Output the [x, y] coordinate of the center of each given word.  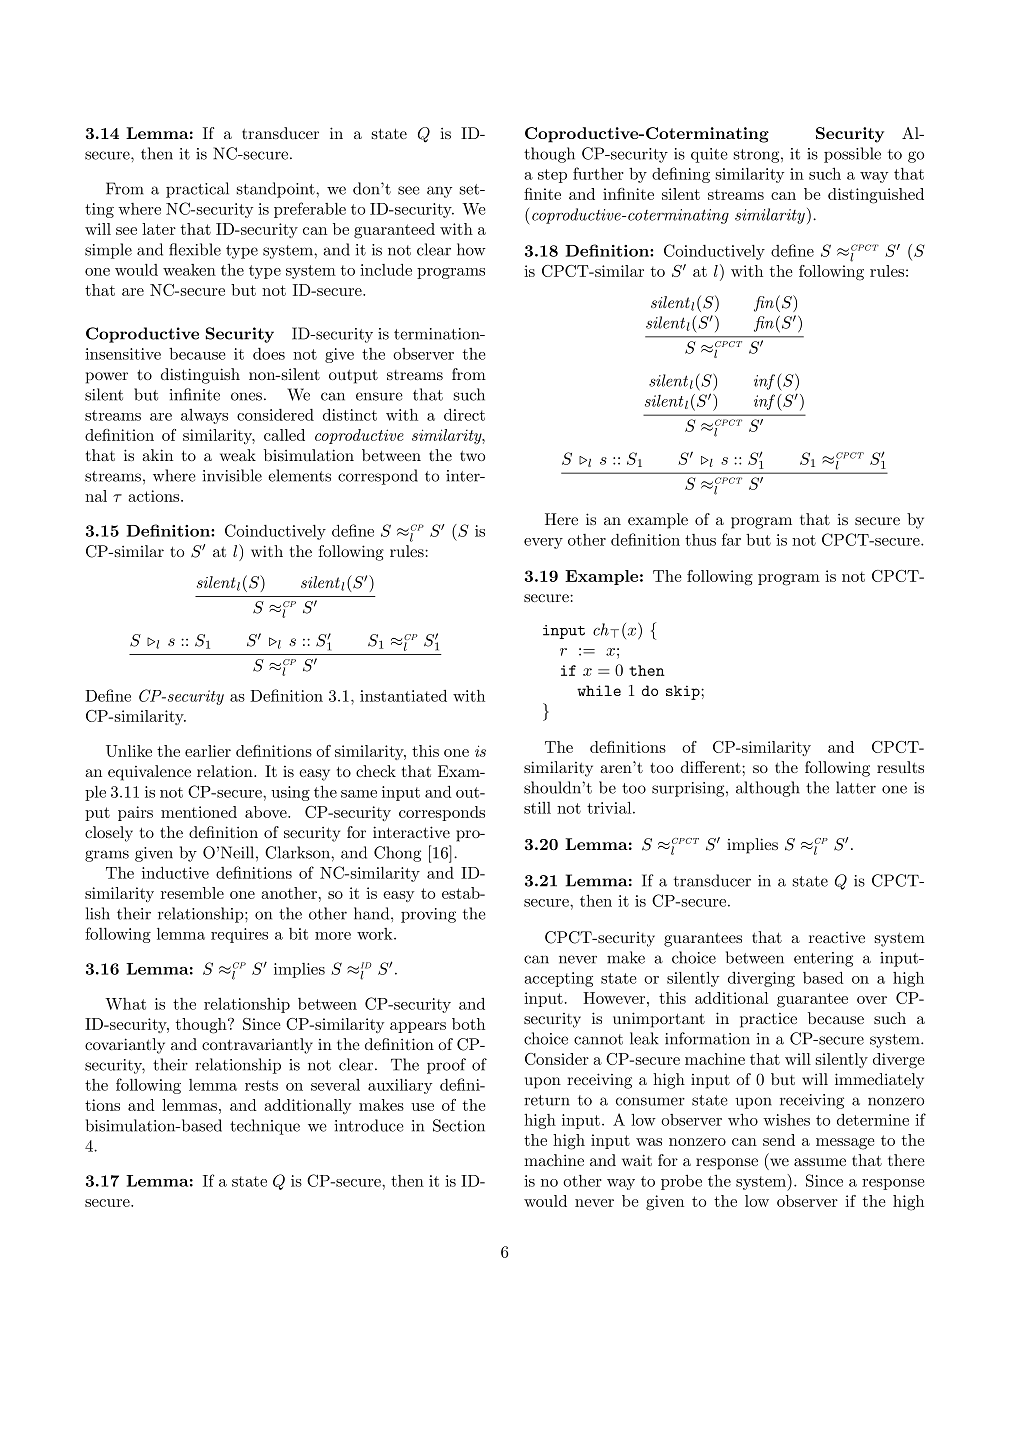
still [537, 808]
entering [823, 959]
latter [856, 787]
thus [700, 540]
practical [197, 190]
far [731, 539]
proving [428, 915]
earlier [208, 751]
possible [852, 155]
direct [464, 415]
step [552, 176]
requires [239, 935]
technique [265, 1127]
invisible [232, 475]
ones [246, 396]
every [543, 543]
